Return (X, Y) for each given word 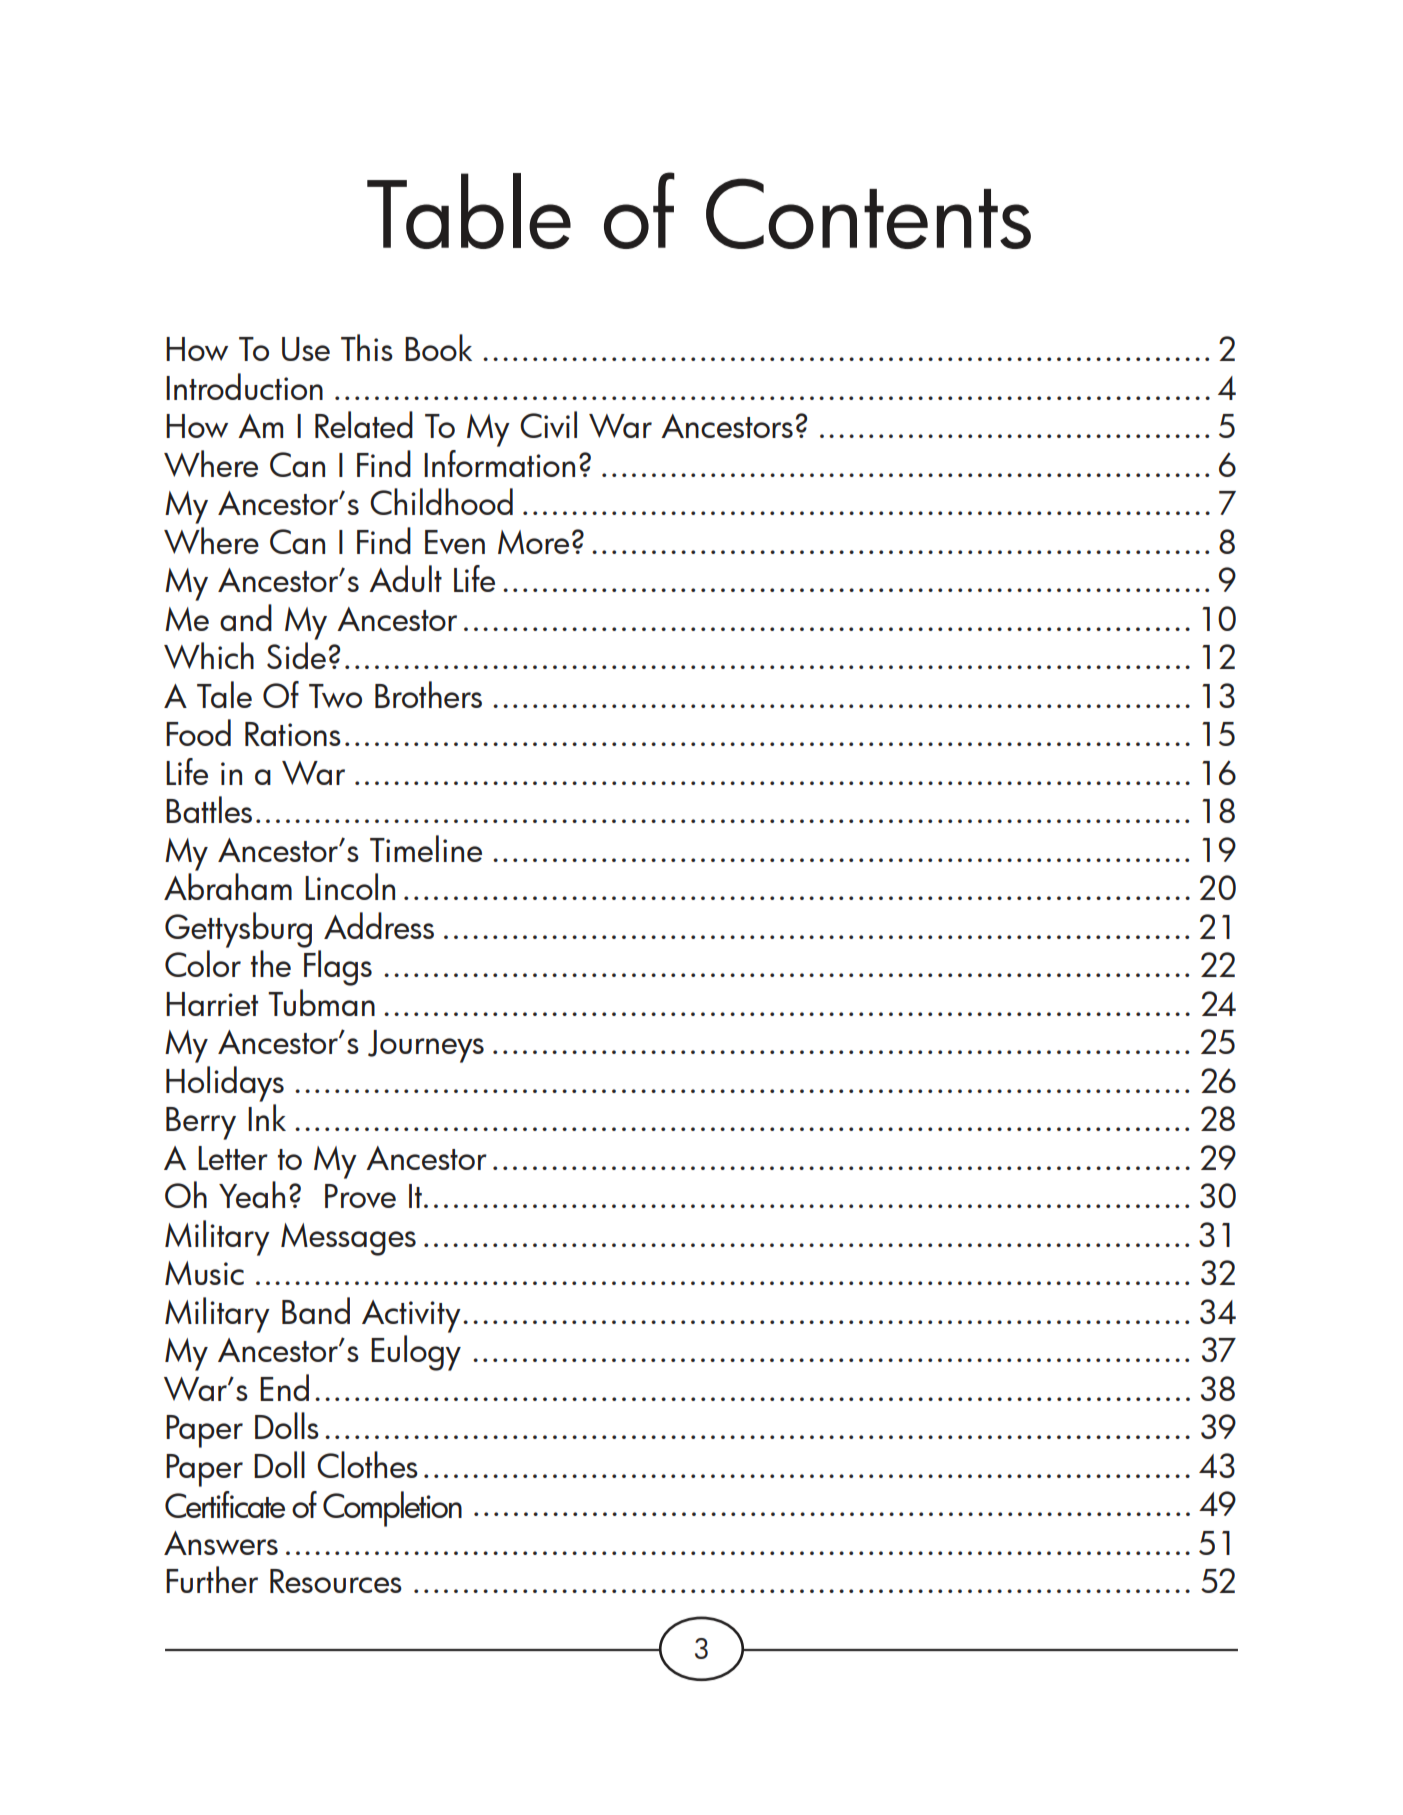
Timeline (426, 848)
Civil (548, 424)
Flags (338, 968)
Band (316, 1310)
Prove (360, 1196)
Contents (868, 213)
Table (469, 211)
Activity (411, 1316)
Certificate (225, 1504)
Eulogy (416, 1353)
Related (364, 424)
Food (198, 732)
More (533, 542)
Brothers (428, 694)
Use (306, 349)
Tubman (321, 1002)
